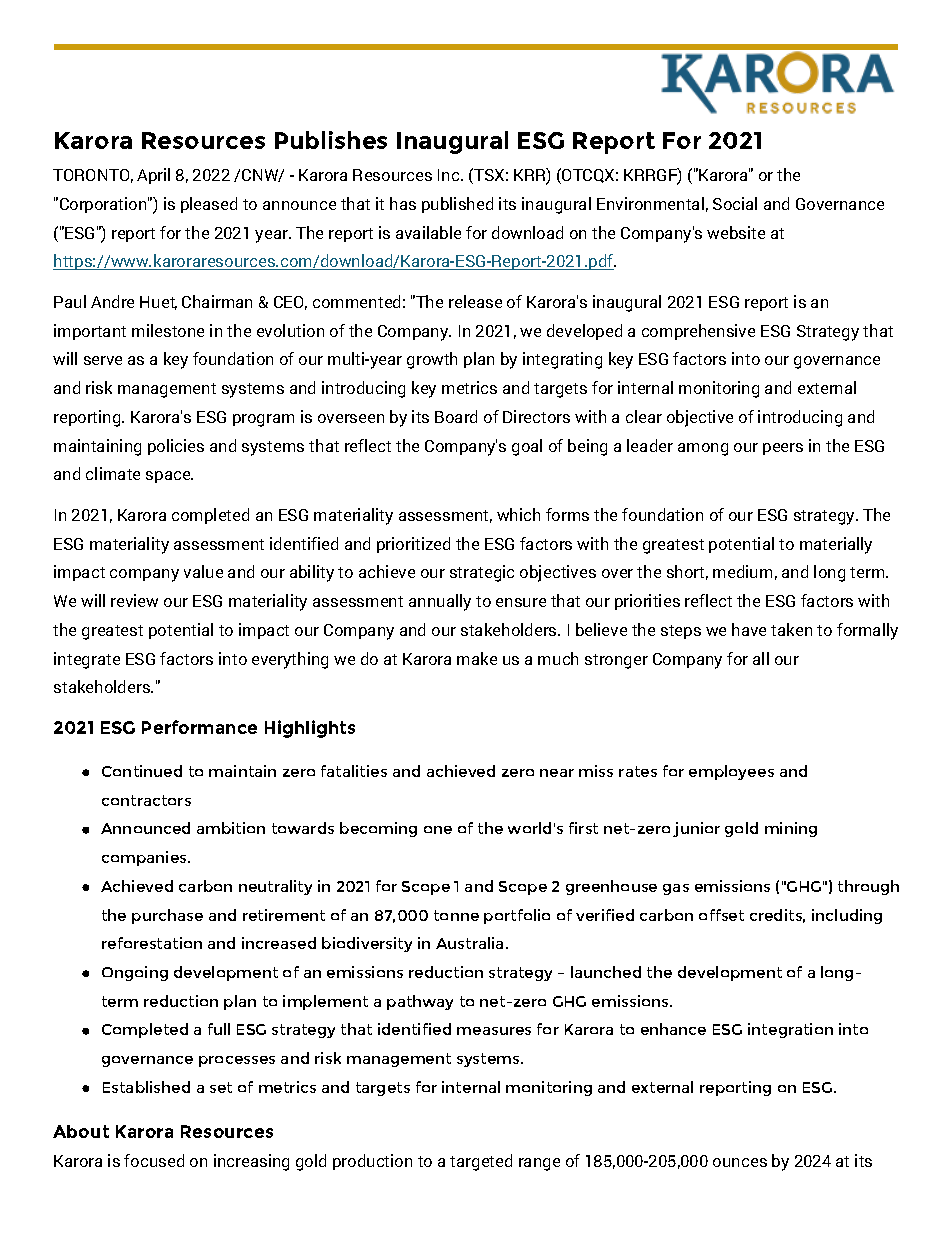  What do you see at coordinates (168, 330) in the image?
I see `milestone` at bounding box center [168, 330].
